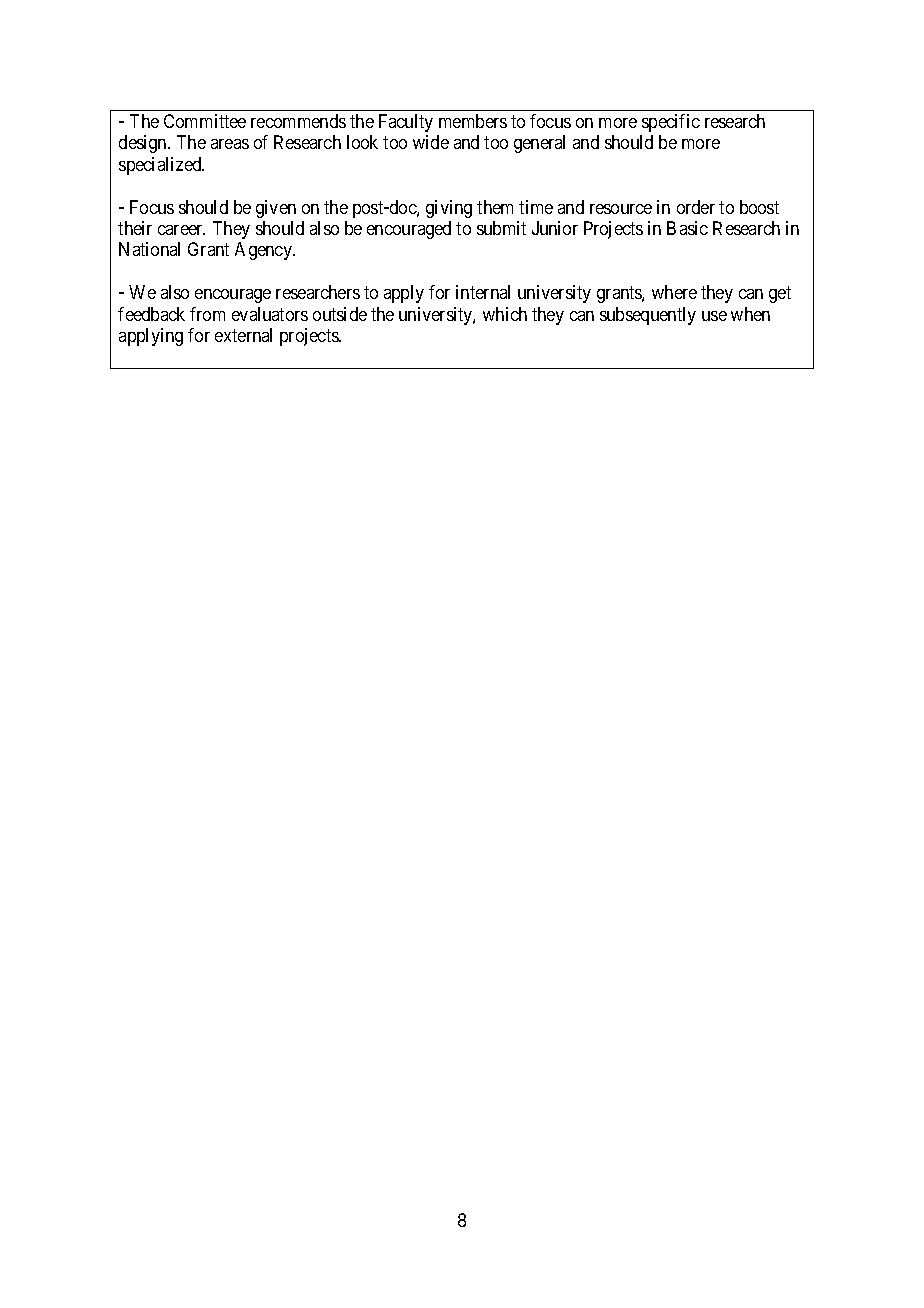  What do you see at coordinates (671, 123) in the image?
I see `specific` at bounding box center [671, 123].
